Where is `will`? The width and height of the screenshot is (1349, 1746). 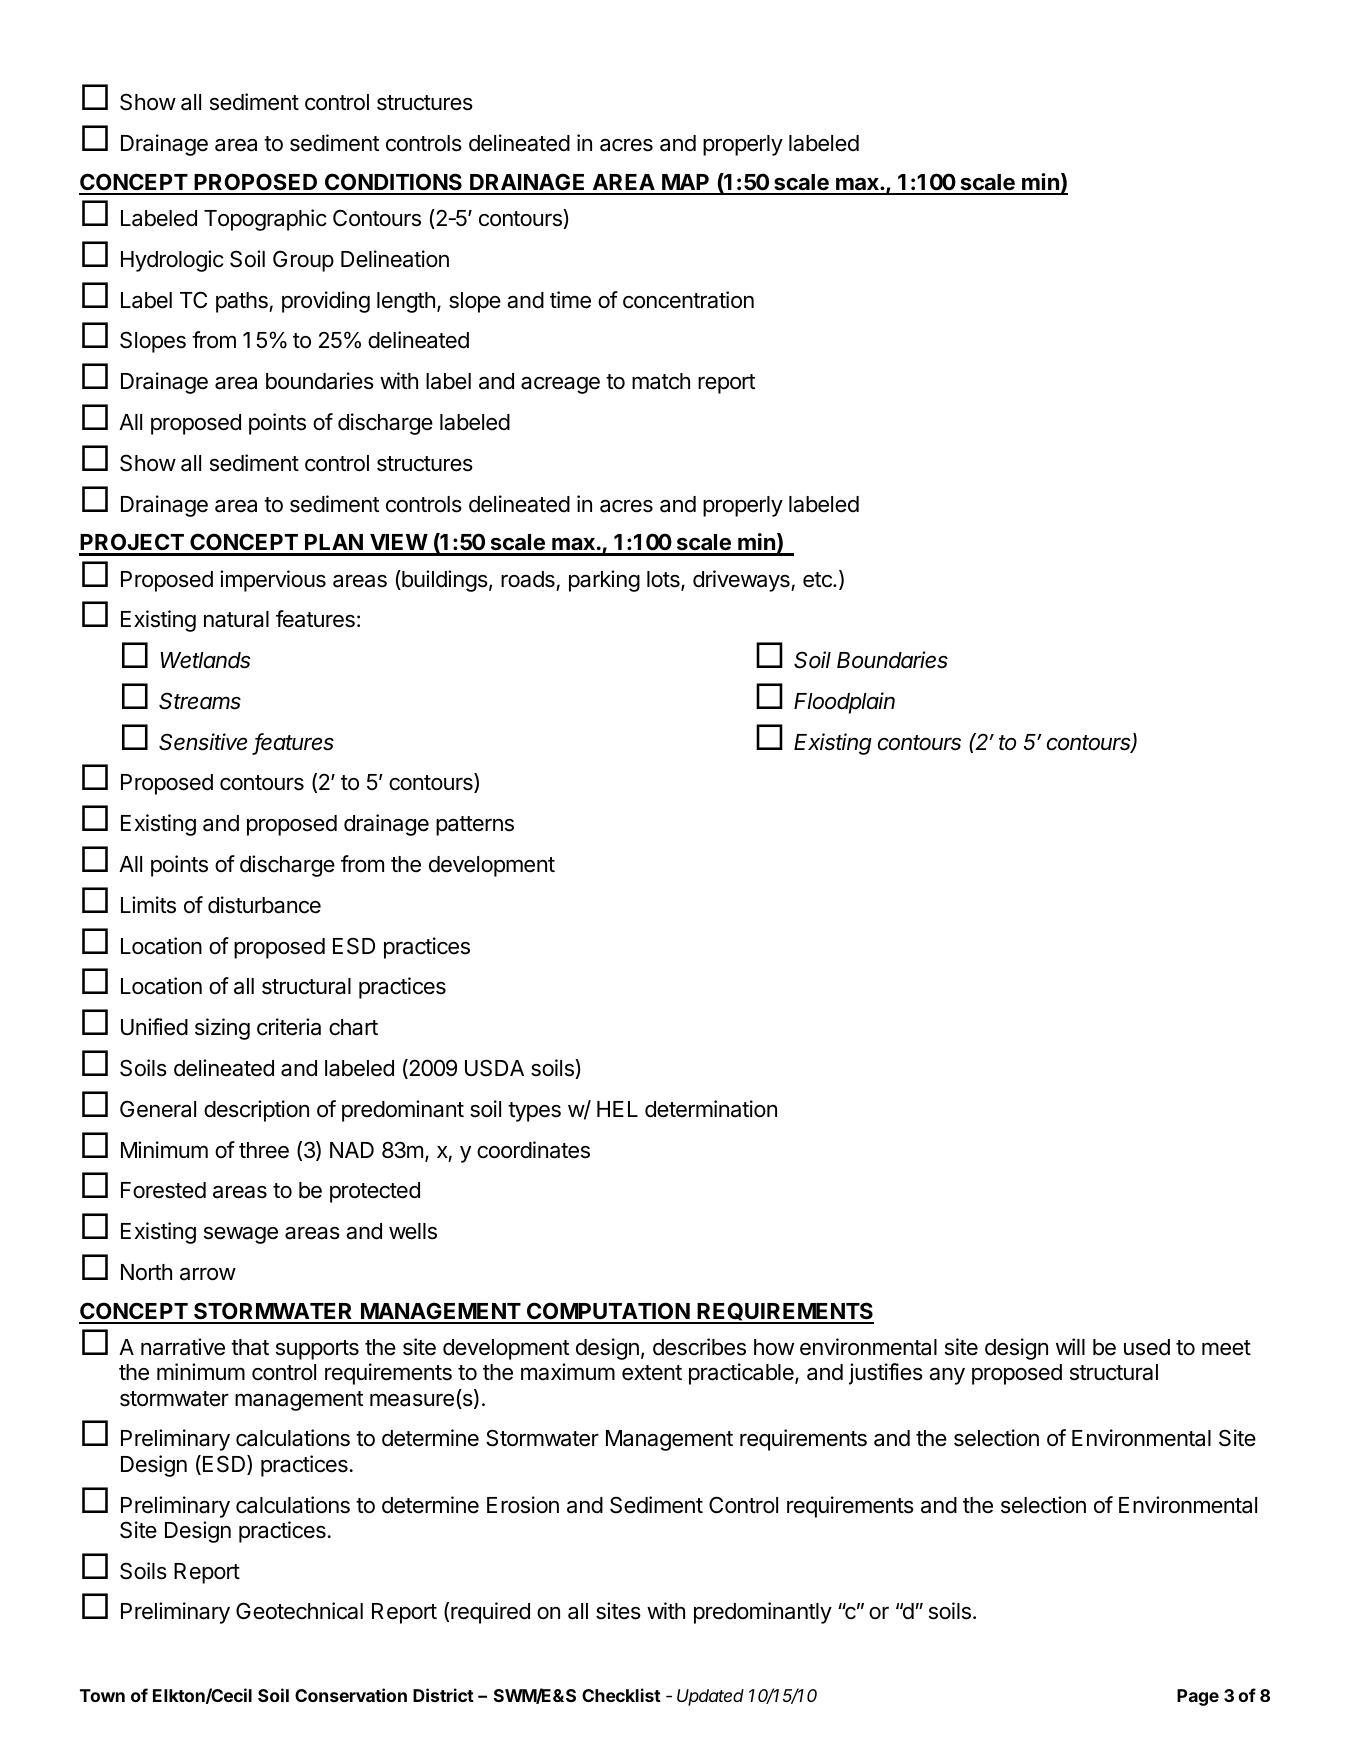
will is located at coordinates (1070, 1346).
